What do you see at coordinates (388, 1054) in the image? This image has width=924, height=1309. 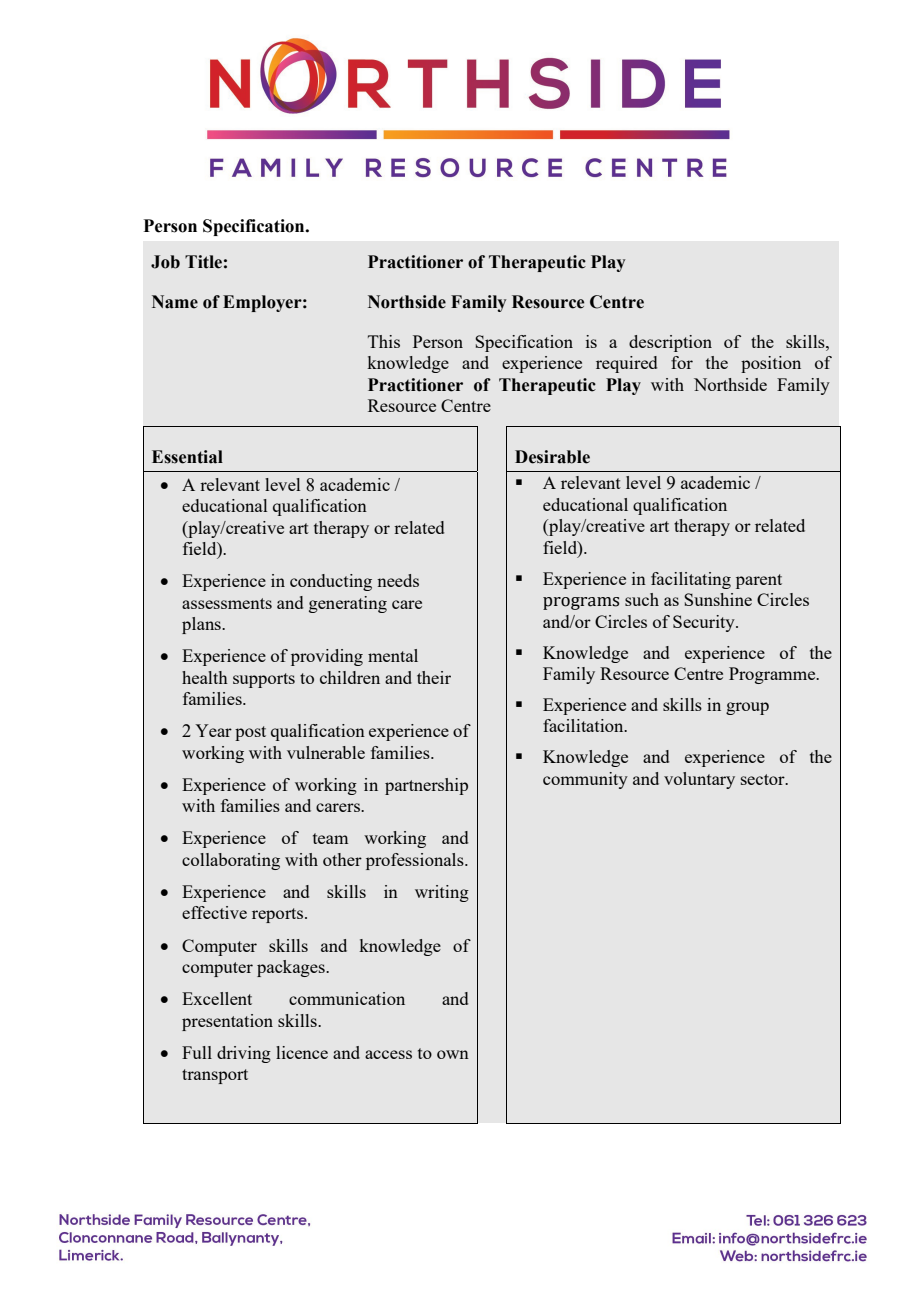 I see `access` at bounding box center [388, 1054].
